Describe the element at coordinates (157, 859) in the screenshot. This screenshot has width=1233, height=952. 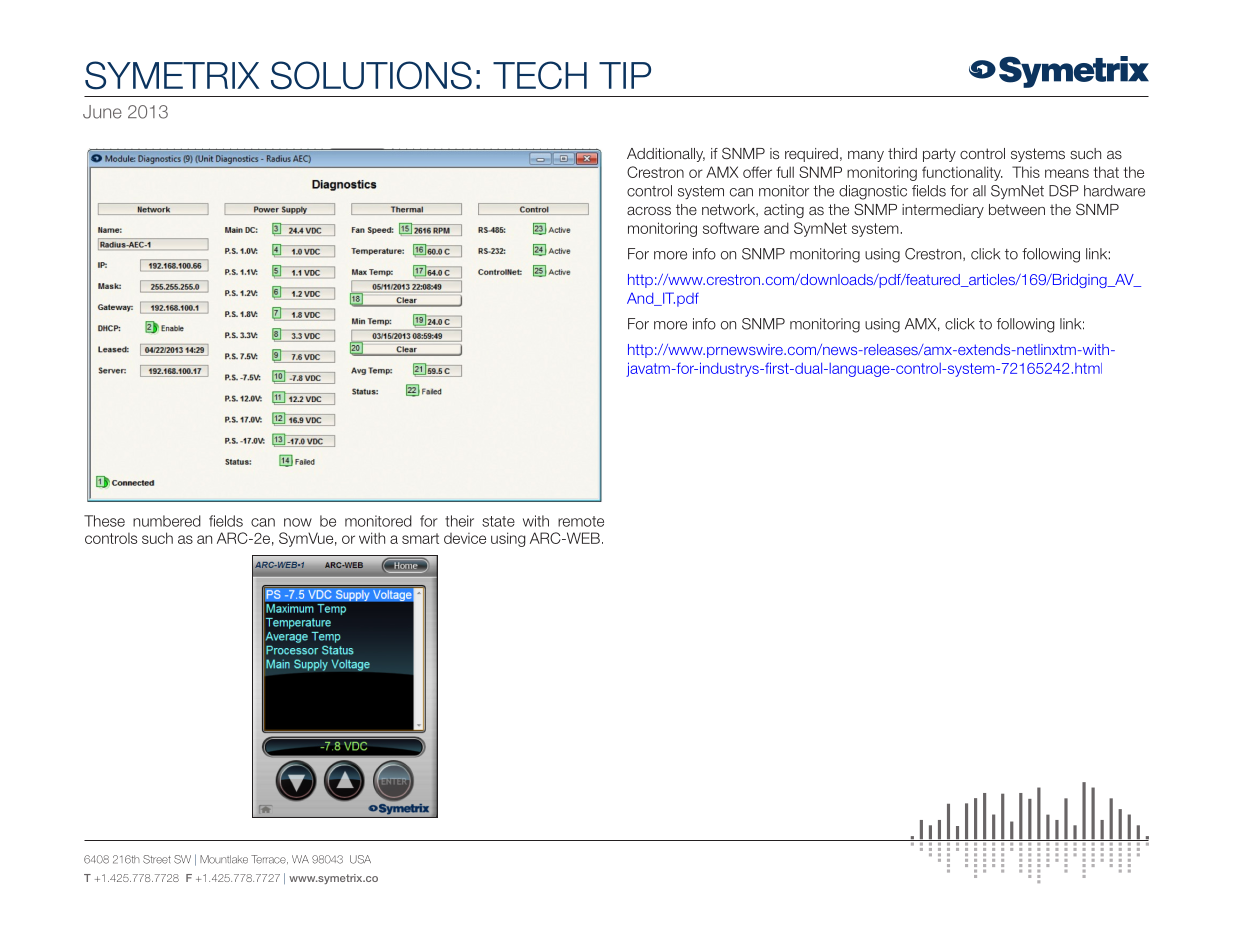
I see `Street` at that location.
